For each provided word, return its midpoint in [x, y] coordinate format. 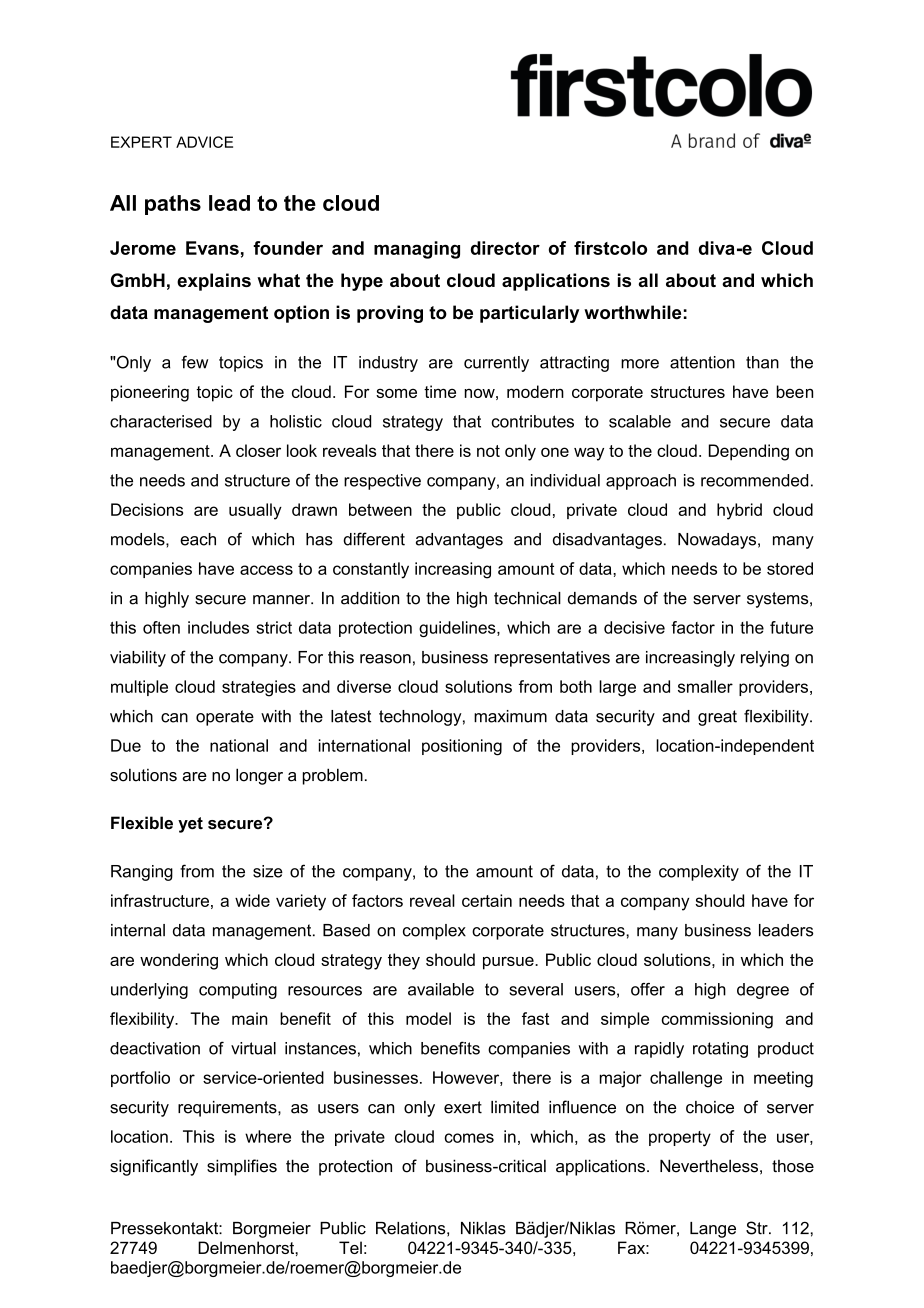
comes [469, 1138]
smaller [705, 686]
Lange [713, 1230]
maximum [510, 716]
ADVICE [204, 142]
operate [225, 718]
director [505, 248]
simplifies [242, 1167]
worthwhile [632, 312]
